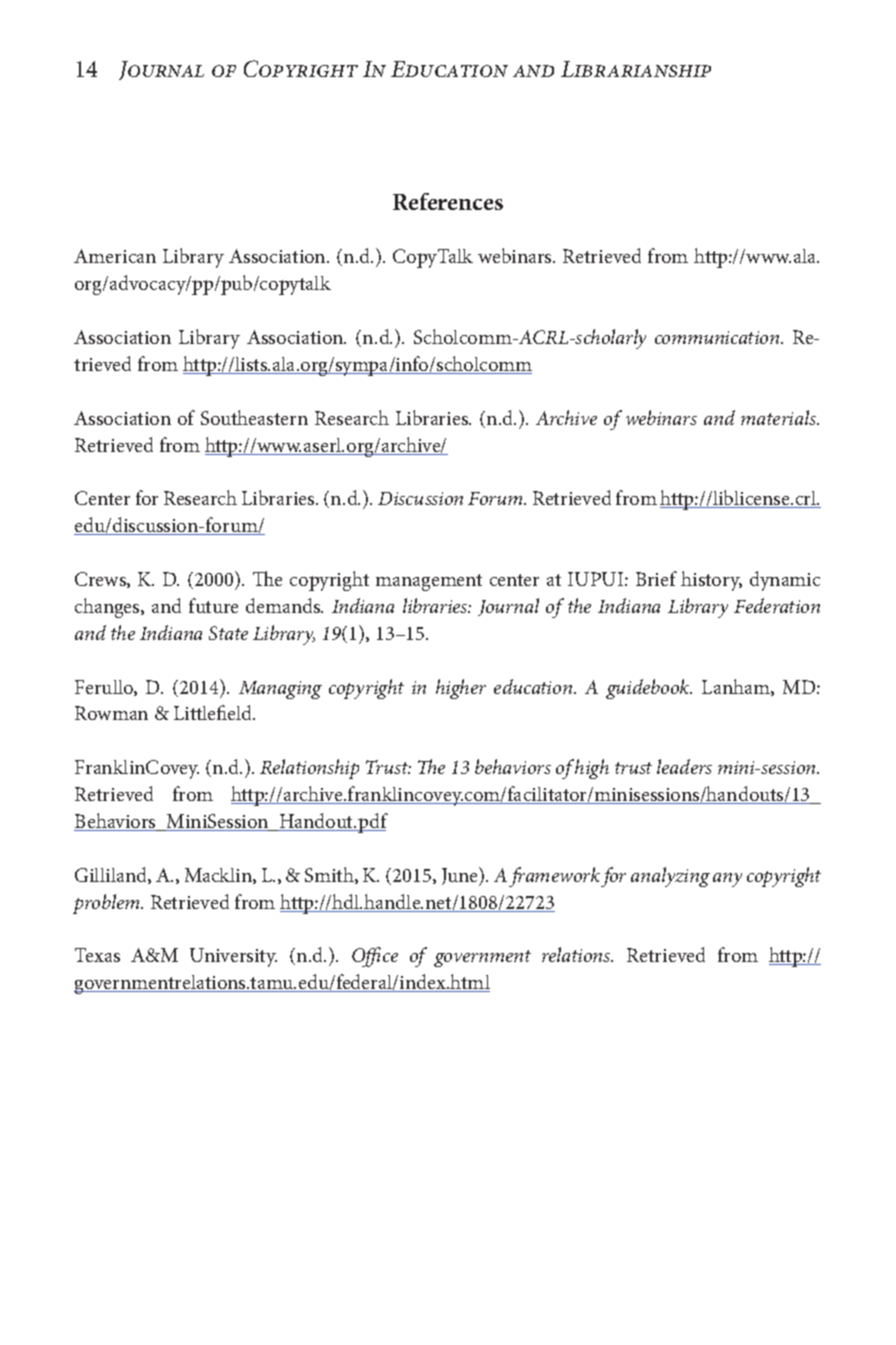 This document has width=896, height=1345. I want to click on Southeastern, so click(254, 417).
